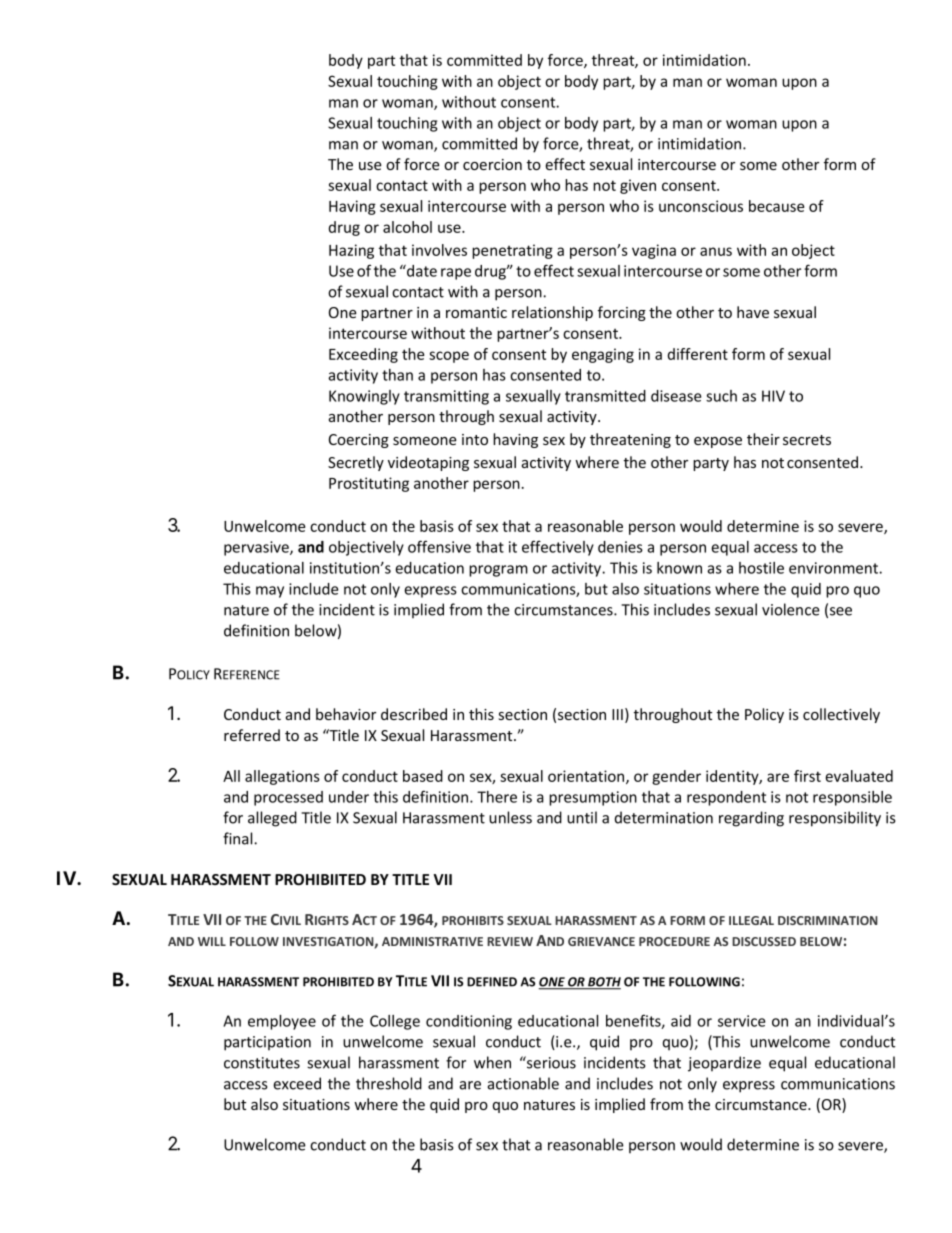  Describe the element at coordinates (351, 251) in the document. I see `Hazing` at that location.
